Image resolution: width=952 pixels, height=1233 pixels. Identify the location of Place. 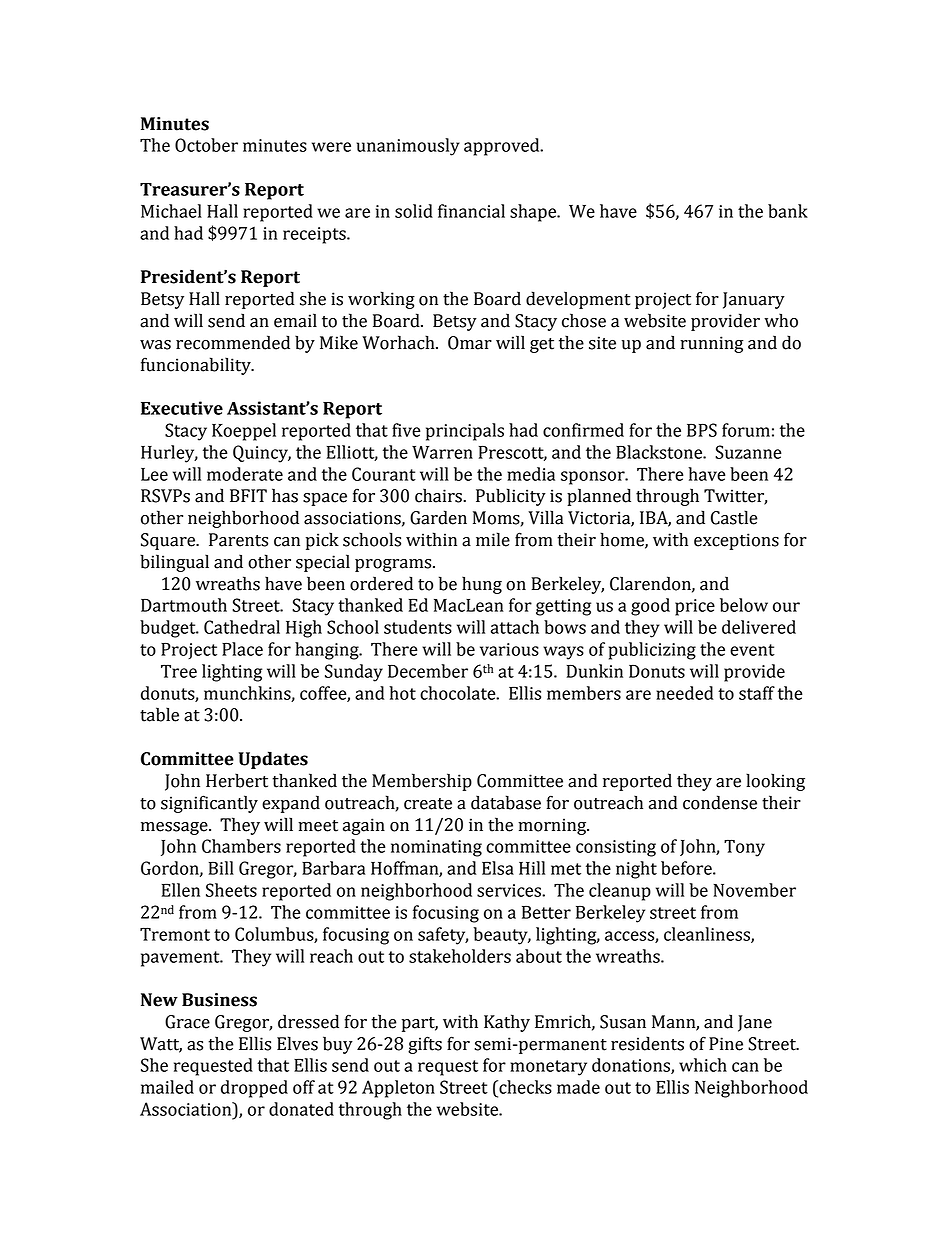
(242, 649).
